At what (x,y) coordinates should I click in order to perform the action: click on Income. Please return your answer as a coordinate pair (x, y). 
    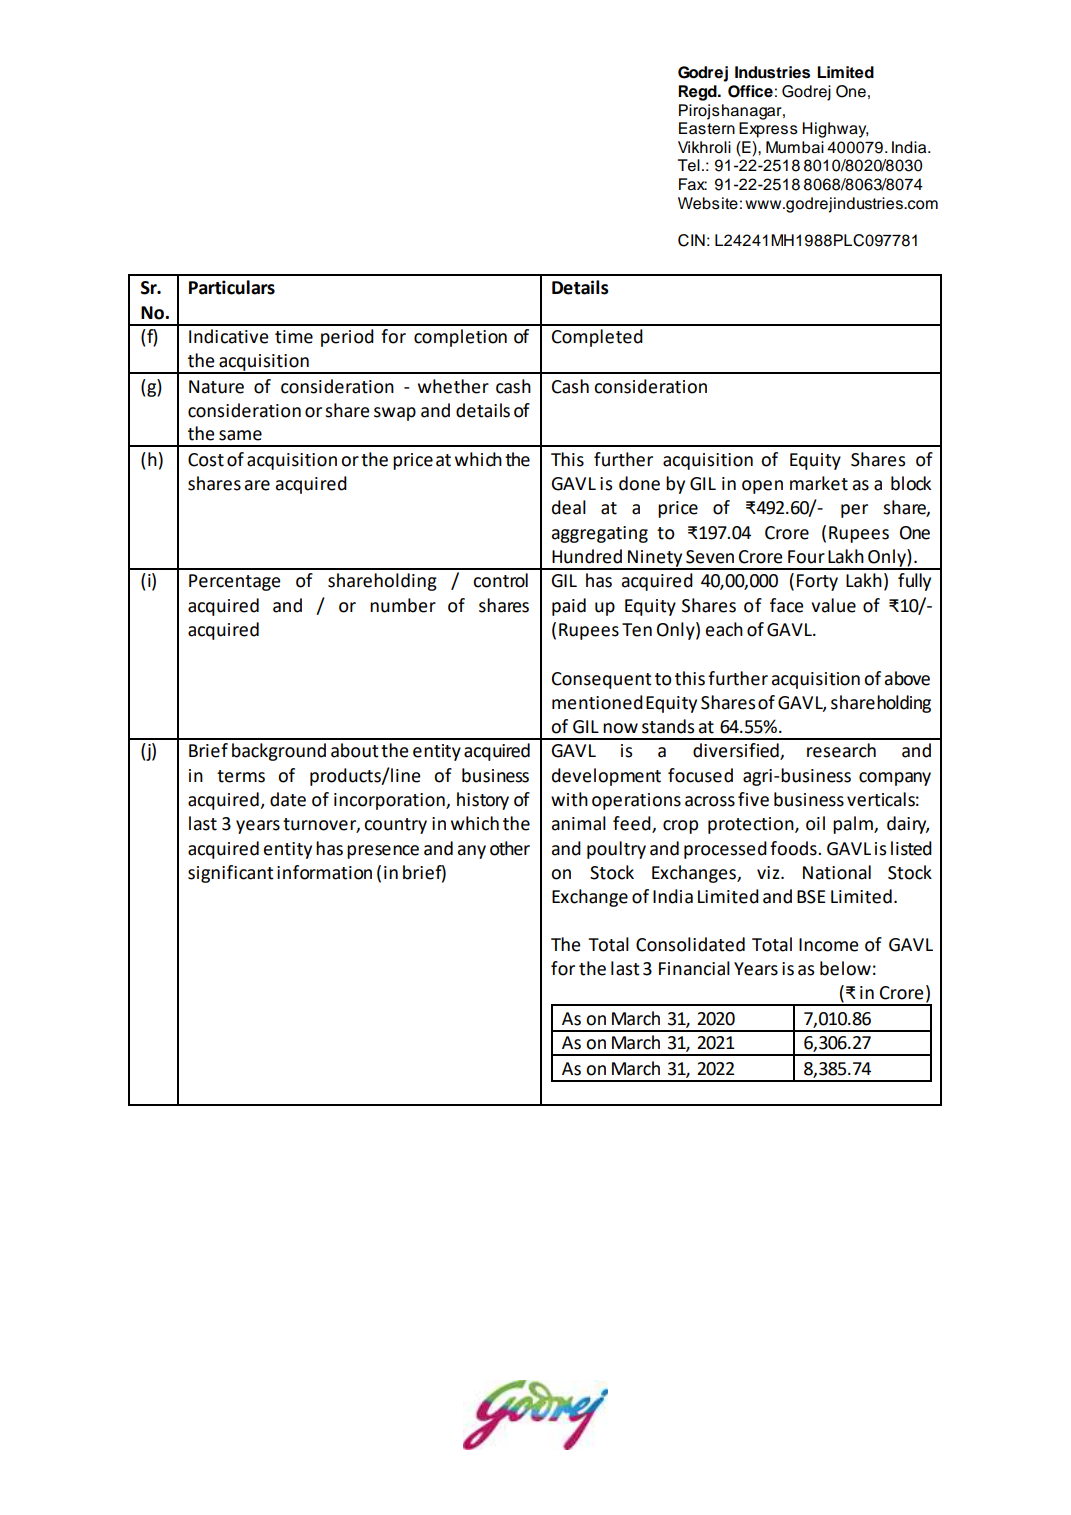
    Looking at the image, I should click on (829, 945).
